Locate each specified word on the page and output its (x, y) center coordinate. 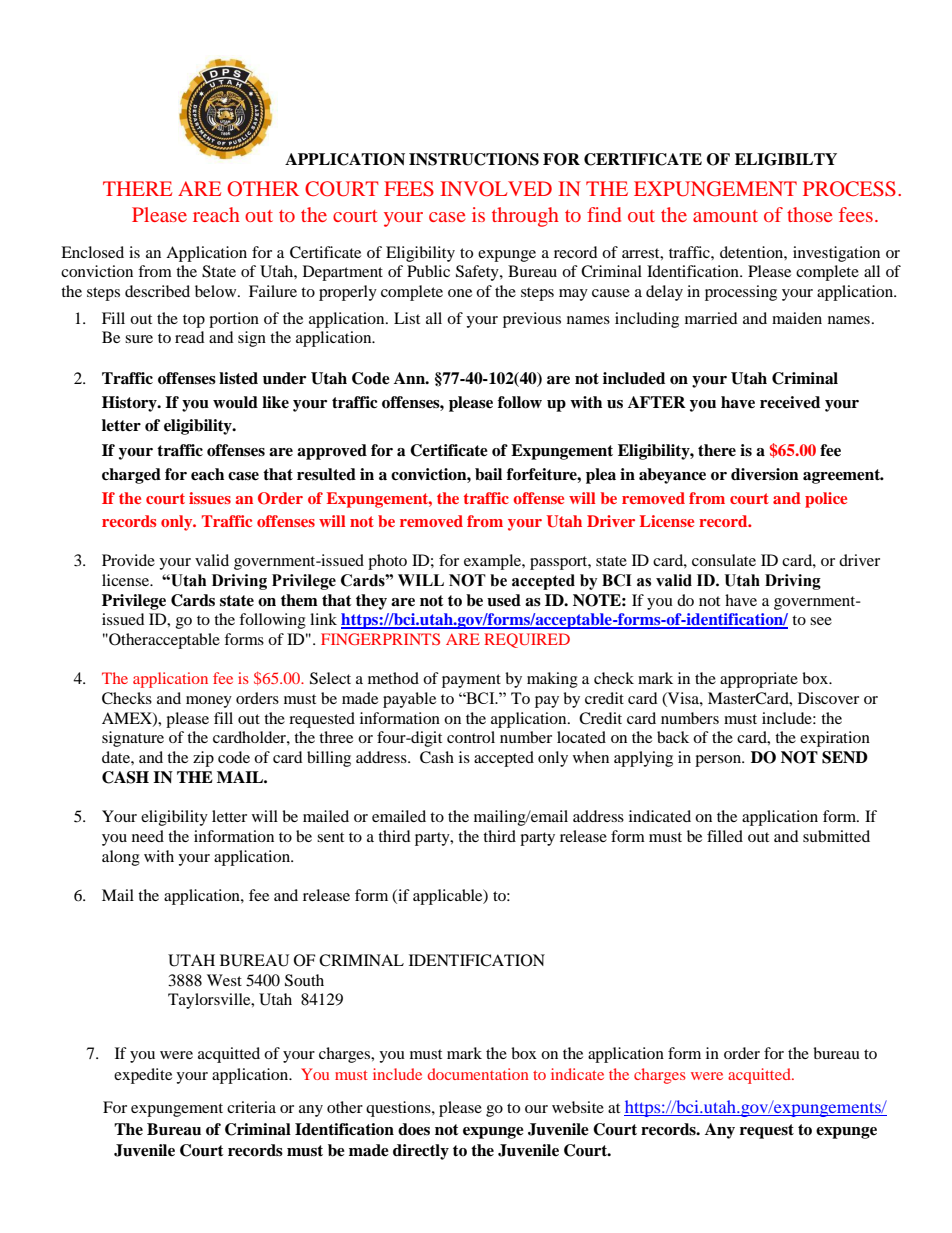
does (414, 1129)
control (471, 737)
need (148, 836)
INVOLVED (496, 189)
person (719, 761)
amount (725, 216)
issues (210, 498)
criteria (251, 1107)
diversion (765, 474)
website (578, 1107)
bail (488, 474)
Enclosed (92, 252)
